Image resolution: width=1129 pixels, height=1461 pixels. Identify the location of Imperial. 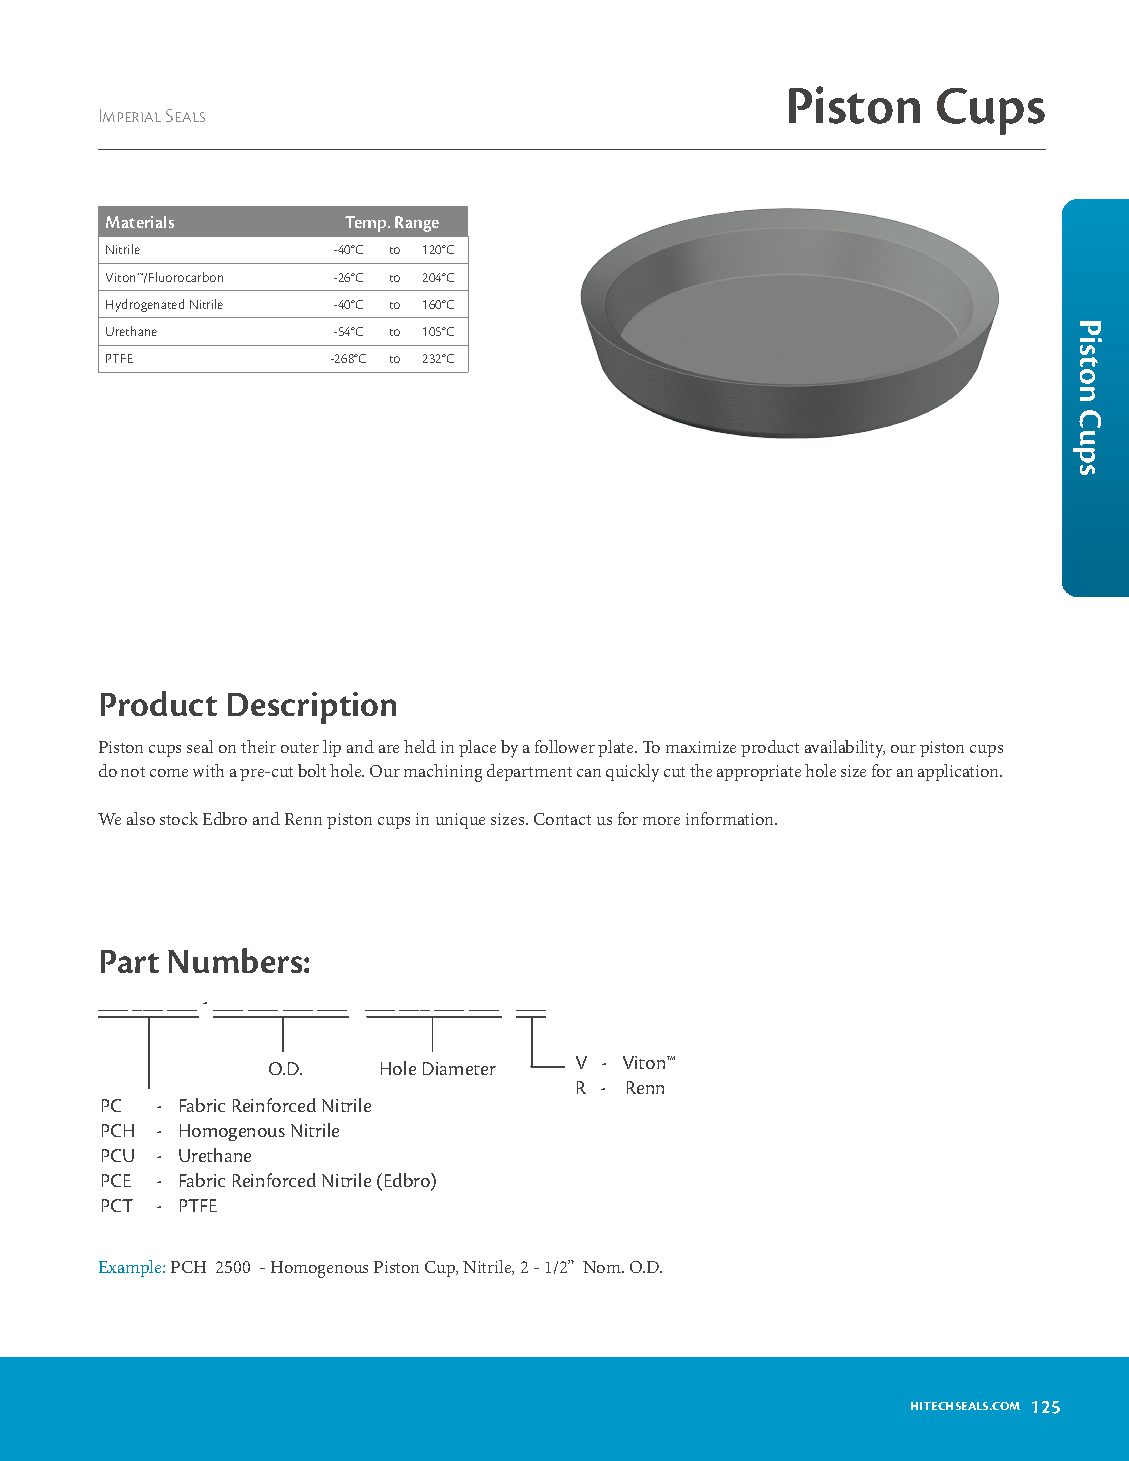
(130, 115).
